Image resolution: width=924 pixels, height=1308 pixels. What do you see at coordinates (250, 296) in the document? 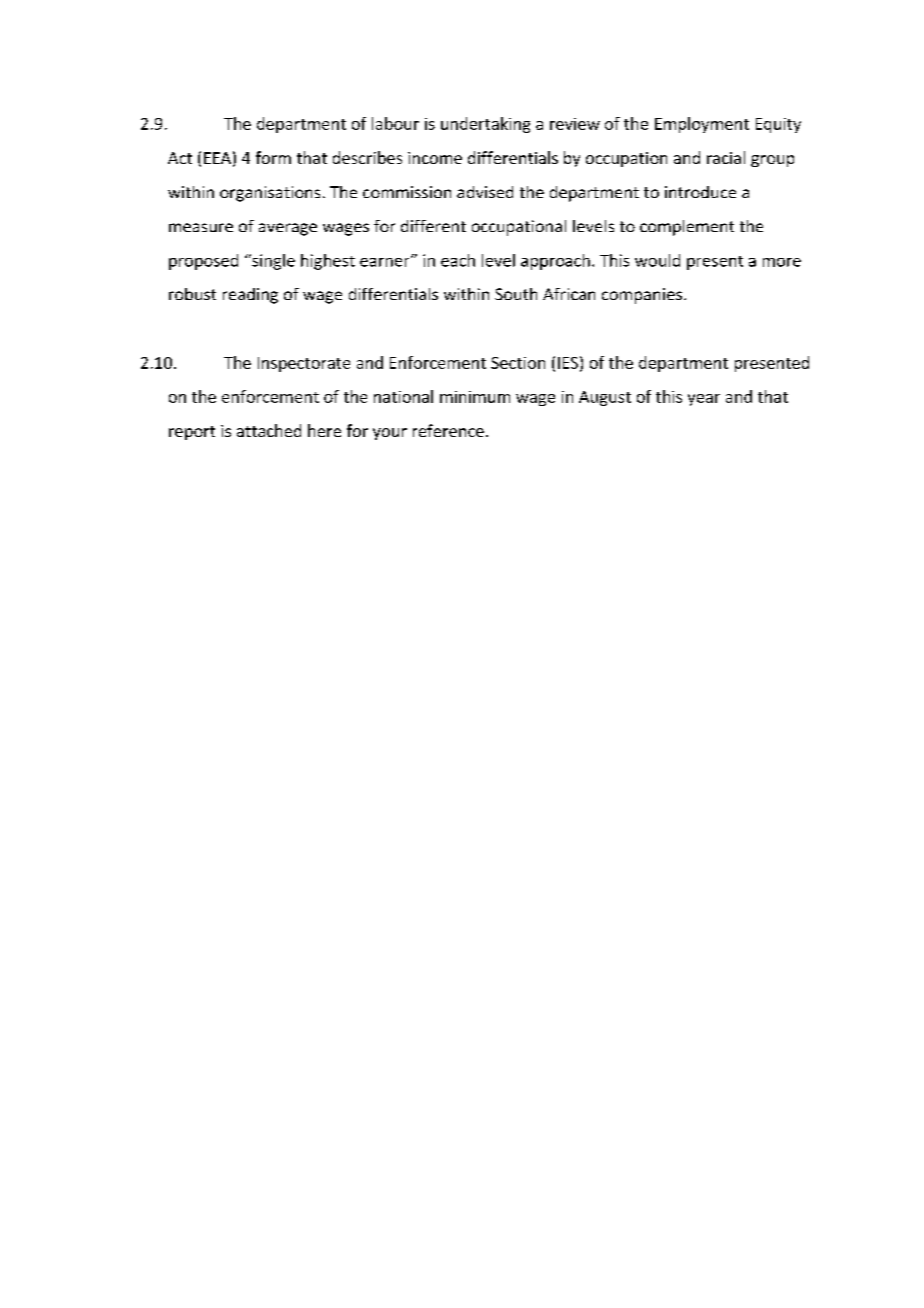
I see `reading` at bounding box center [250, 296].
